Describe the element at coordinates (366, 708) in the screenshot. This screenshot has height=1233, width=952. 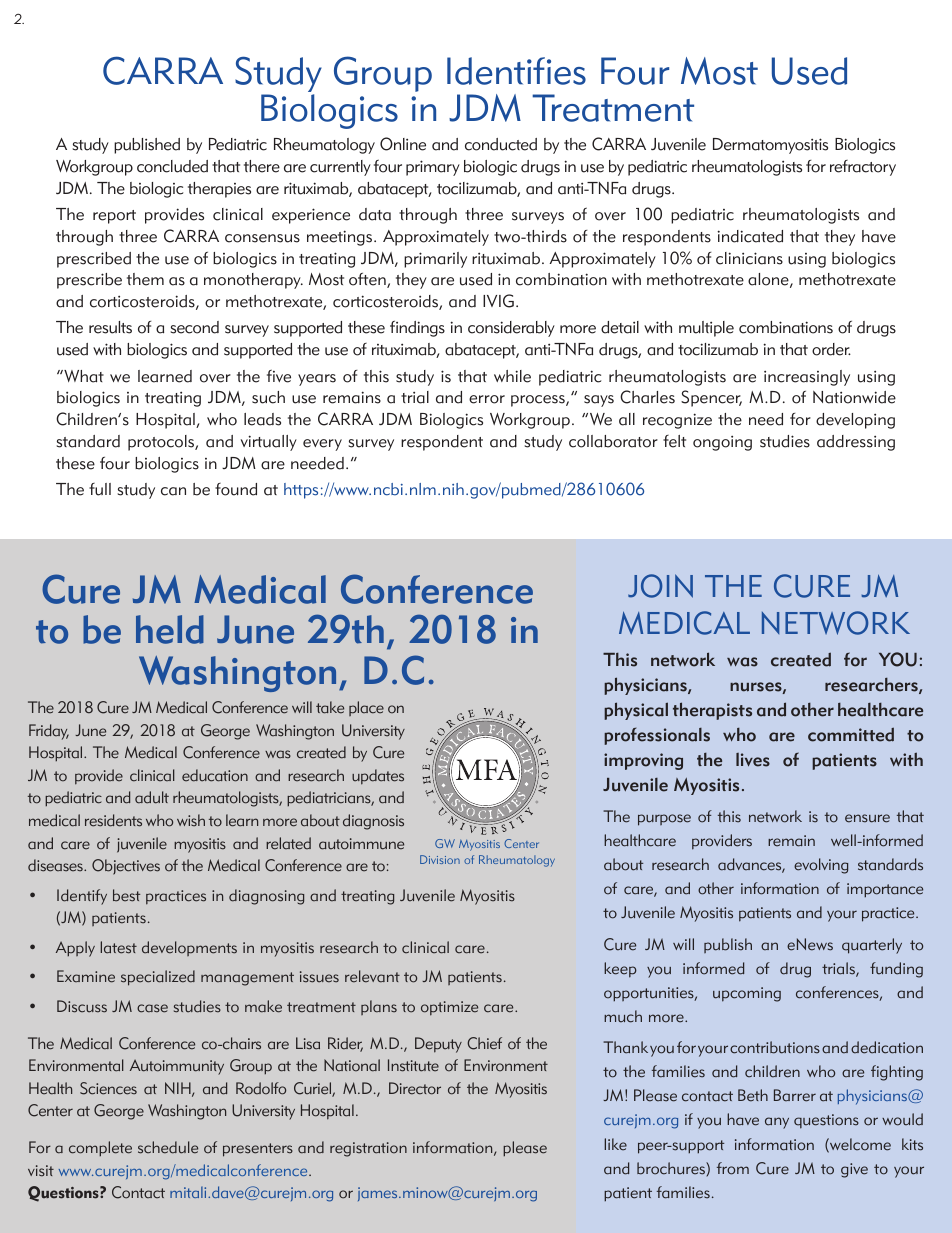
I see `place` at that location.
